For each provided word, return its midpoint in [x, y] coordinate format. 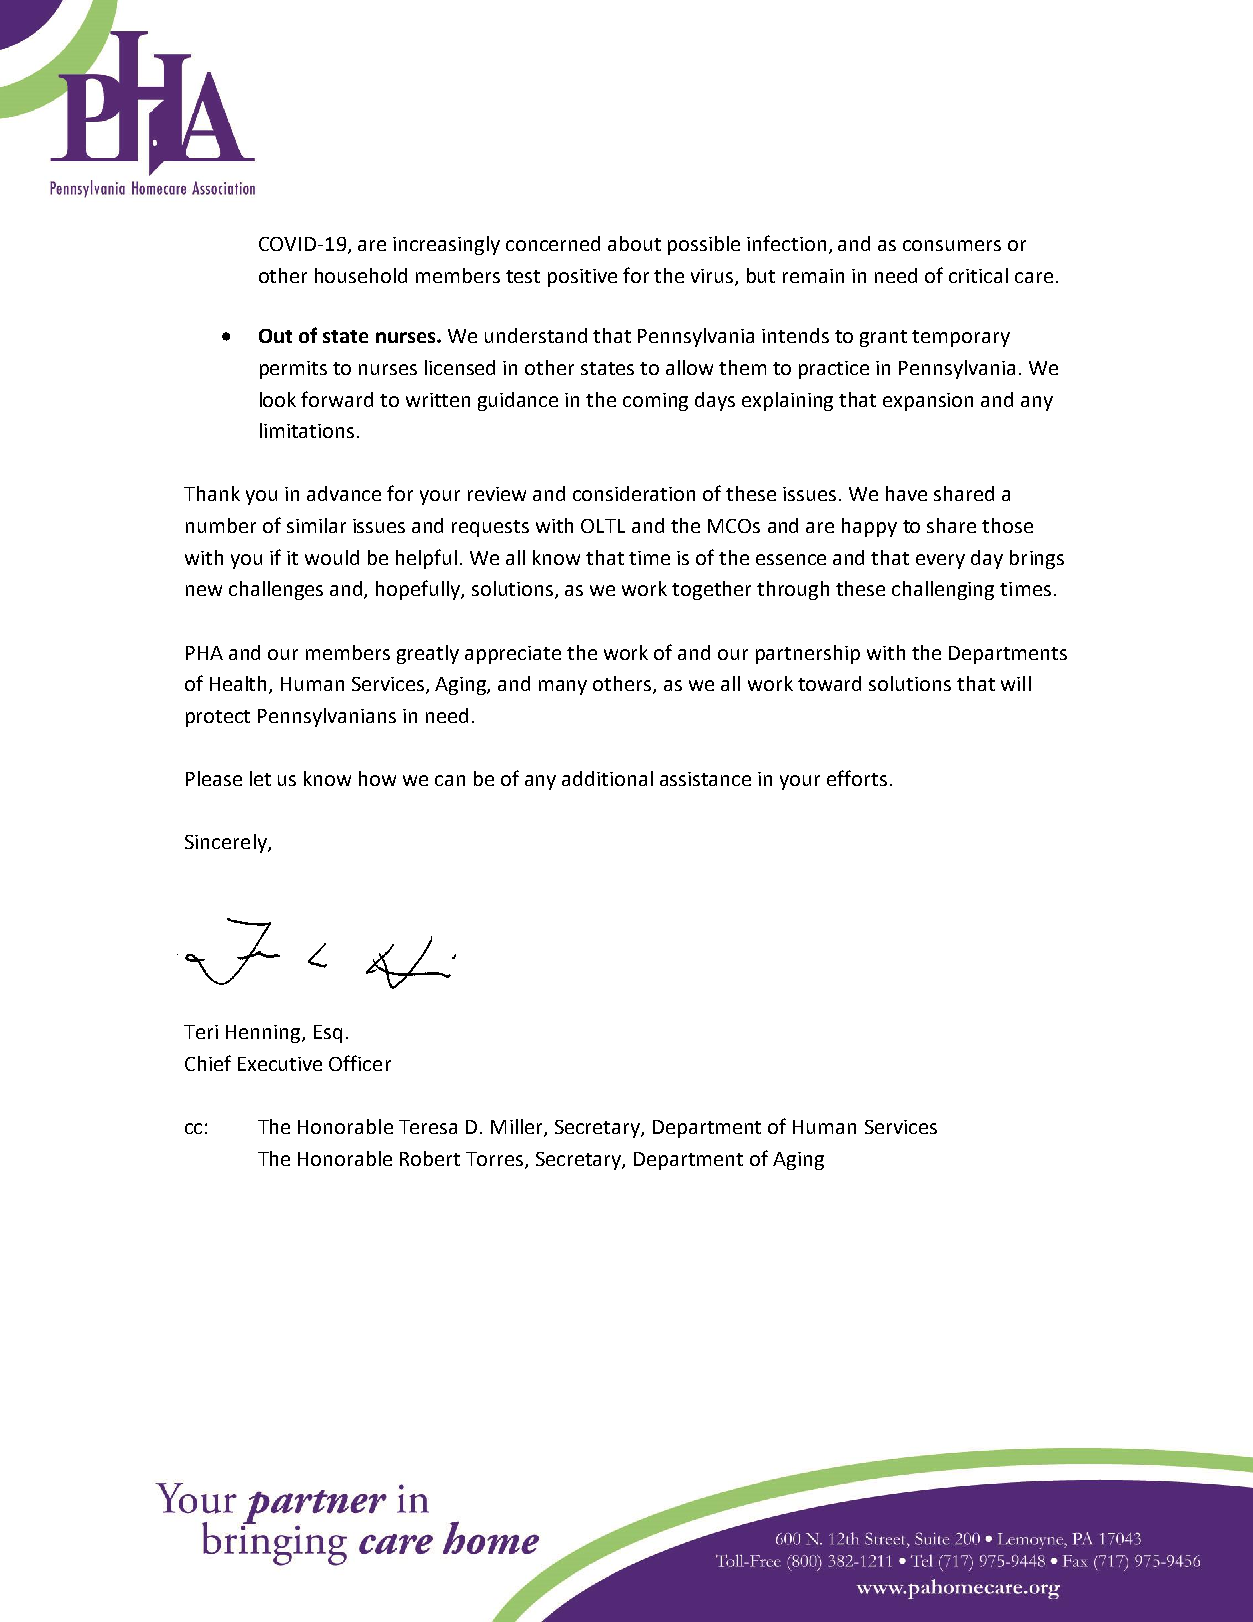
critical [978, 275]
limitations [307, 430]
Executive [280, 1064]
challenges [276, 590]
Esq [328, 1034]
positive [582, 278]
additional [607, 778]
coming [655, 402]
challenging [943, 590]
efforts [857, 778]
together [711, 590]
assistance [705, 779]
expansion [928, 402]
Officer [360, 1063]
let [260, 778]
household [361, 275]
